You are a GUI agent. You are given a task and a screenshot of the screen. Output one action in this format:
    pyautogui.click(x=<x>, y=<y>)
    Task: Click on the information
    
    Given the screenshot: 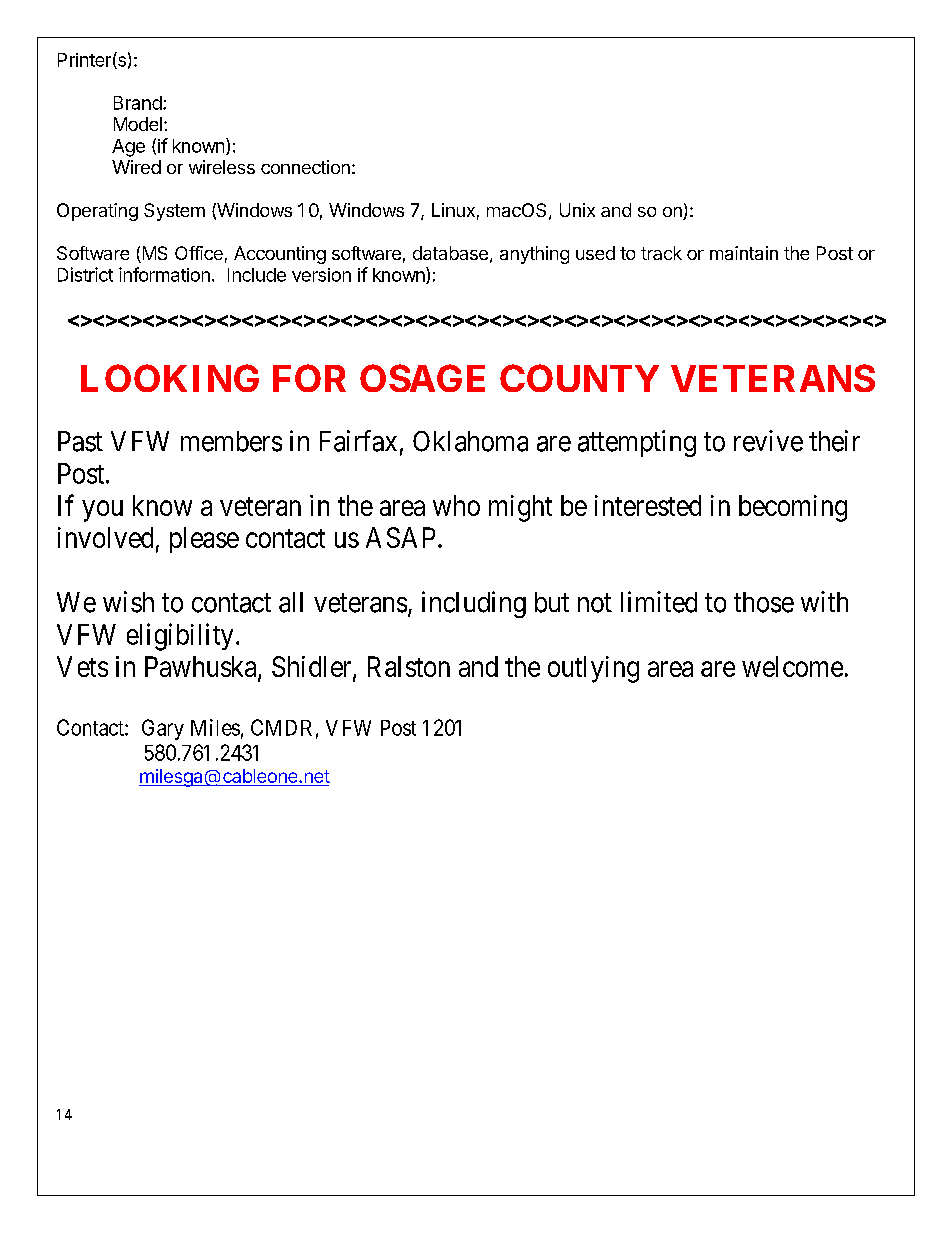 What is the action you would take?
    pyautogui.click(x=164, y=274)
